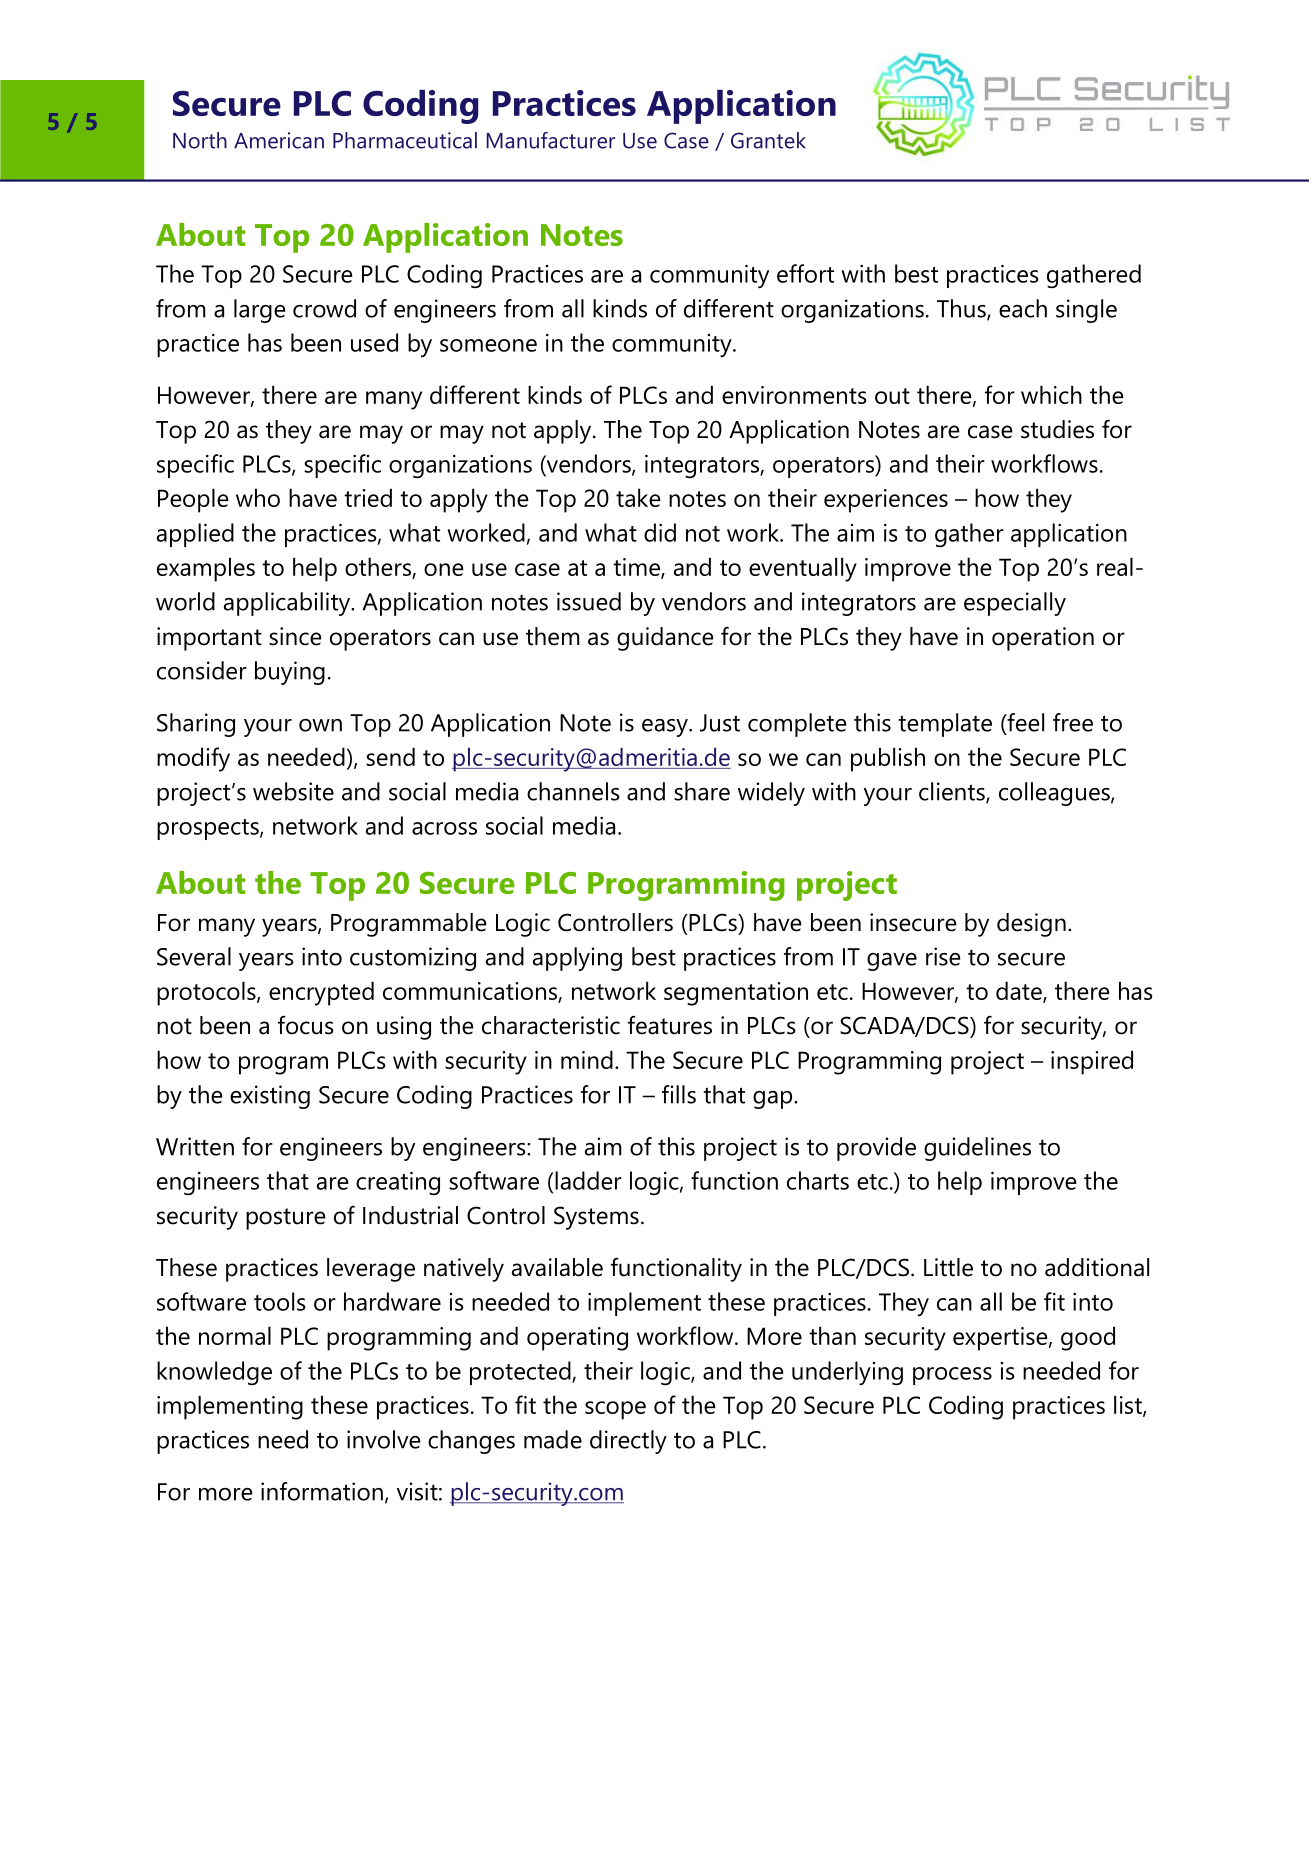  I want to click on information, so click(322, 1491).
